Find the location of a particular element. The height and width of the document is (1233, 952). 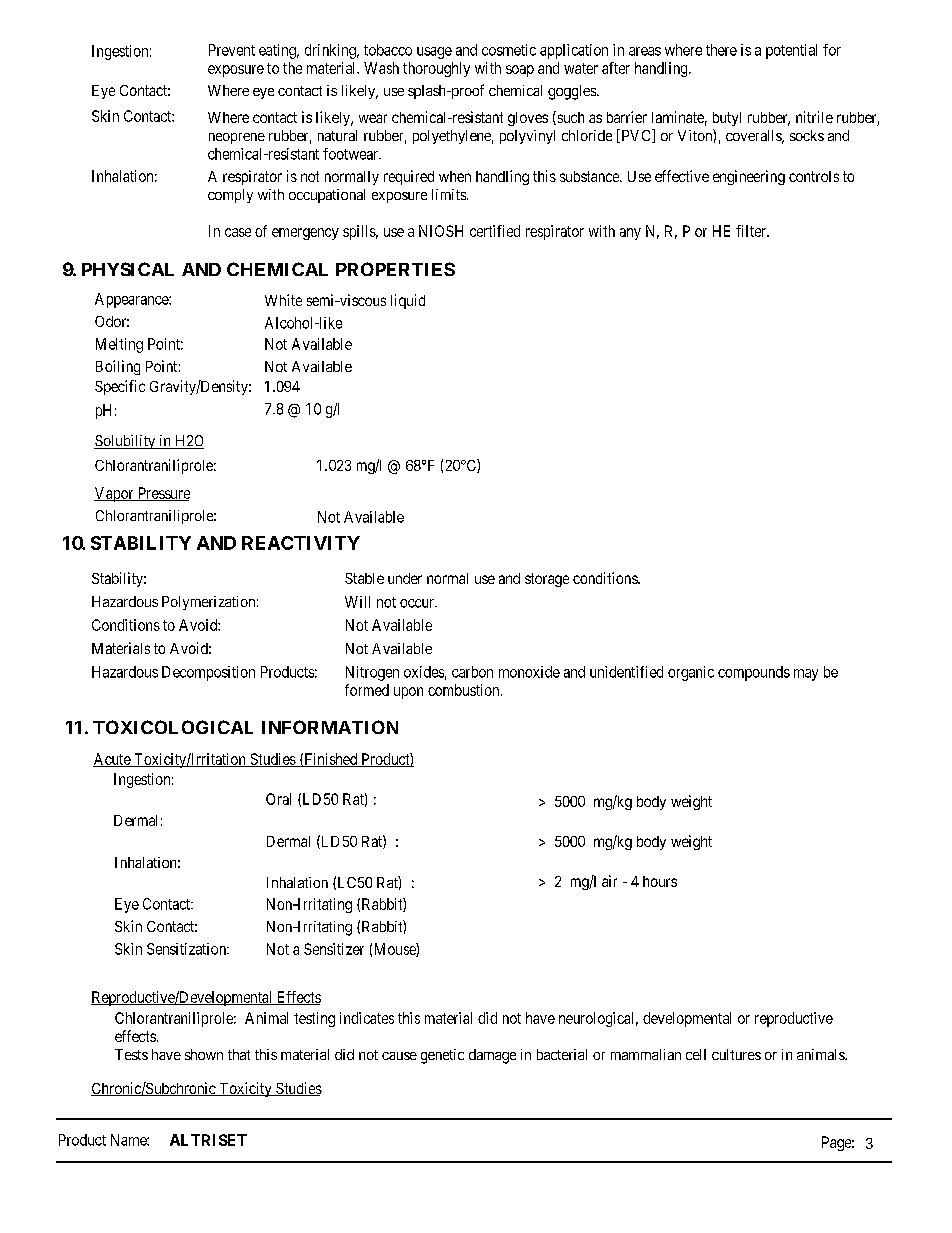

Prevent is located at coordinates (232, 50).
